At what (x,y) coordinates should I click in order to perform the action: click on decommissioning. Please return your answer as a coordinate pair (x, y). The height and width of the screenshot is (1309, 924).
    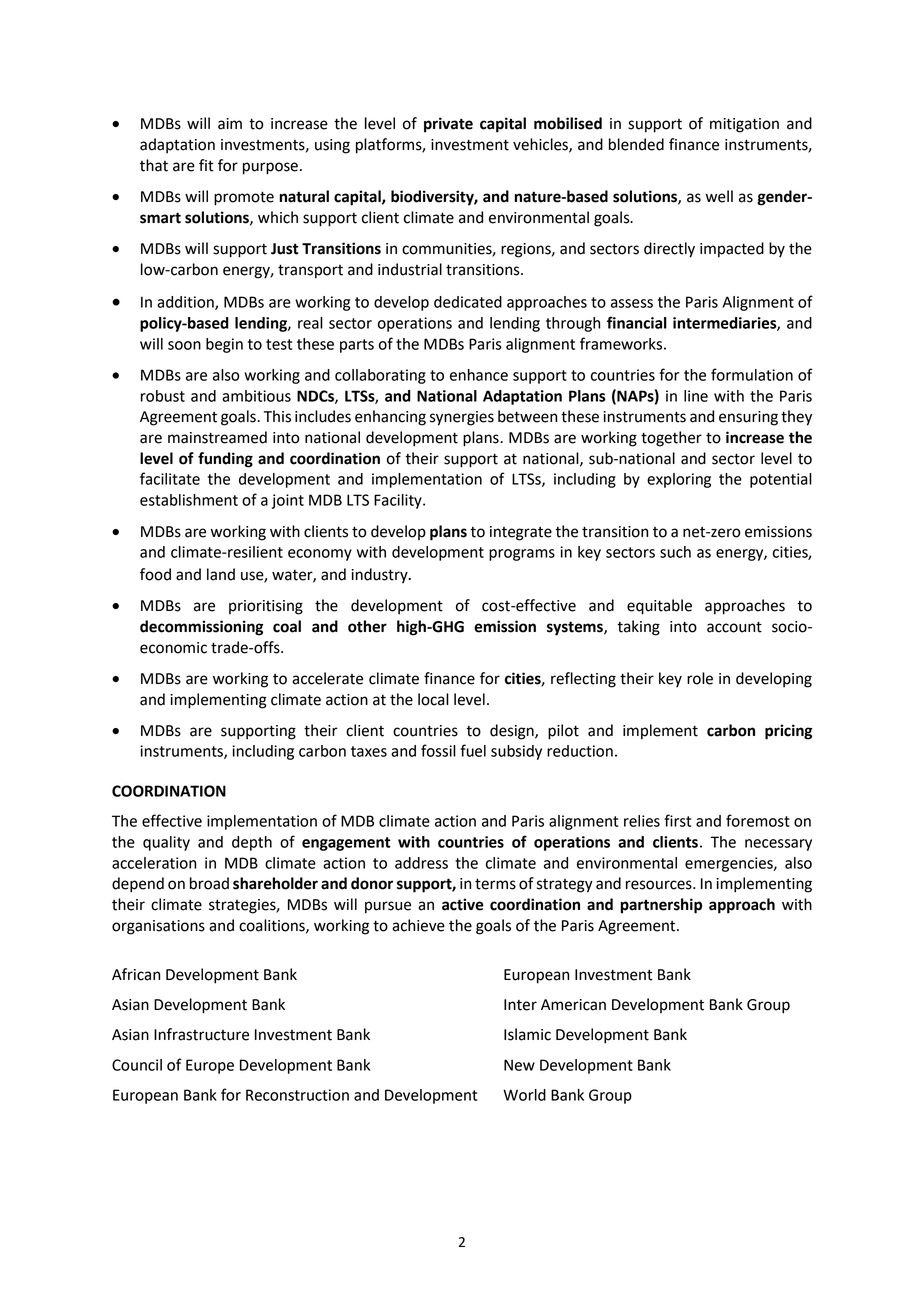
    Looking at the image, I should click on (201, 628).
